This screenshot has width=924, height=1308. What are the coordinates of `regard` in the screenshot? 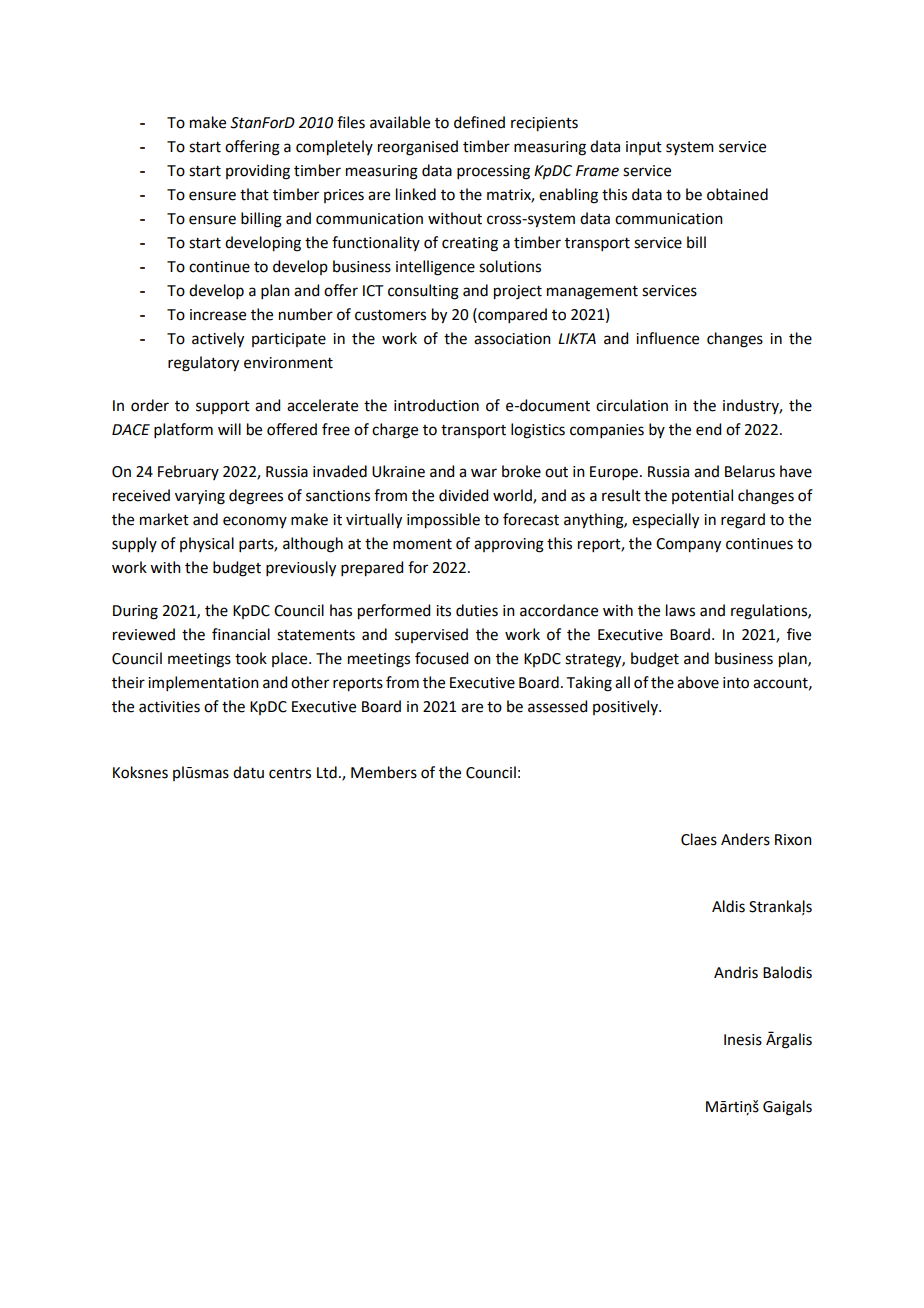 It's located at (743, 521).
